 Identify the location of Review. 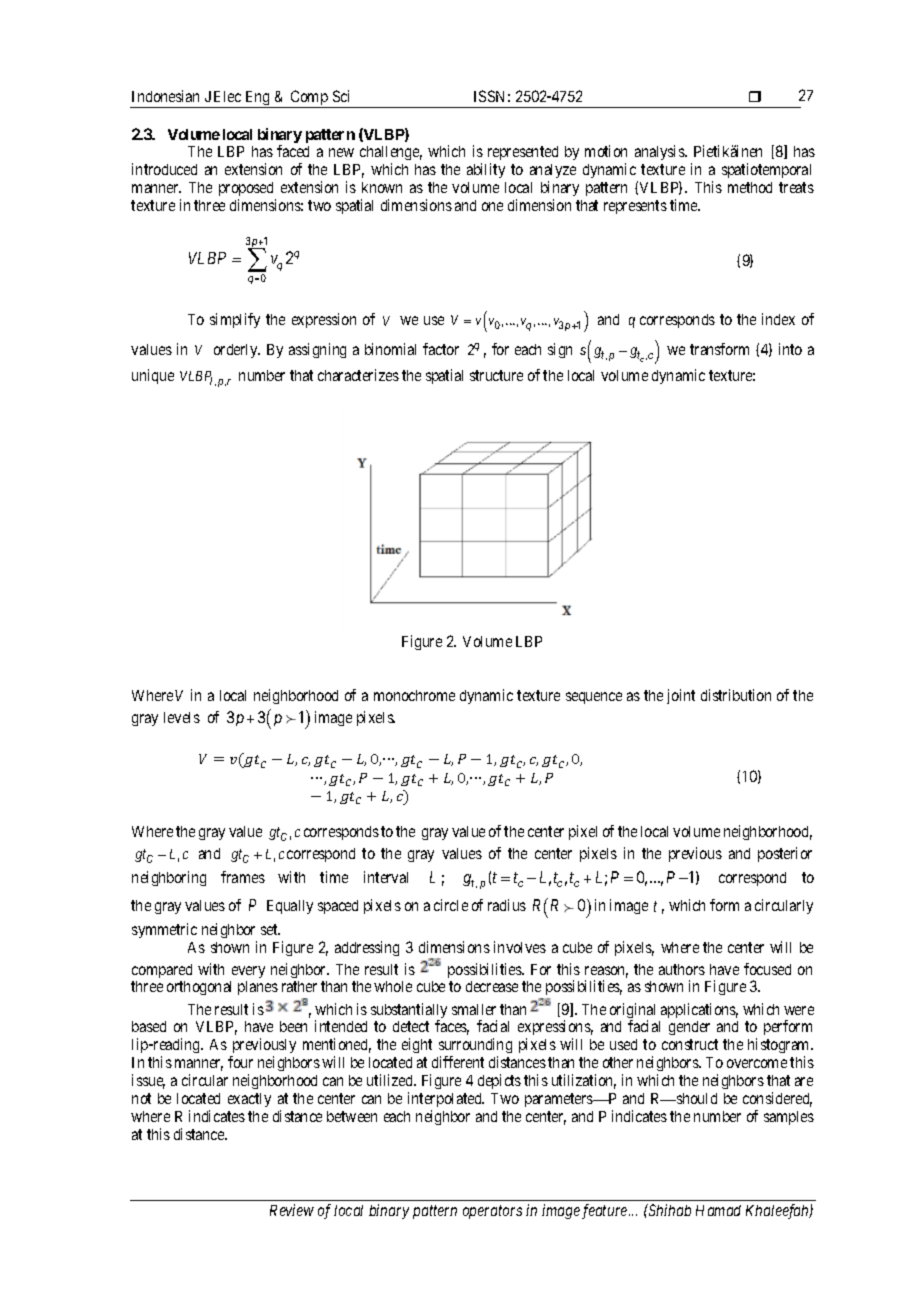
(292, 1210).
